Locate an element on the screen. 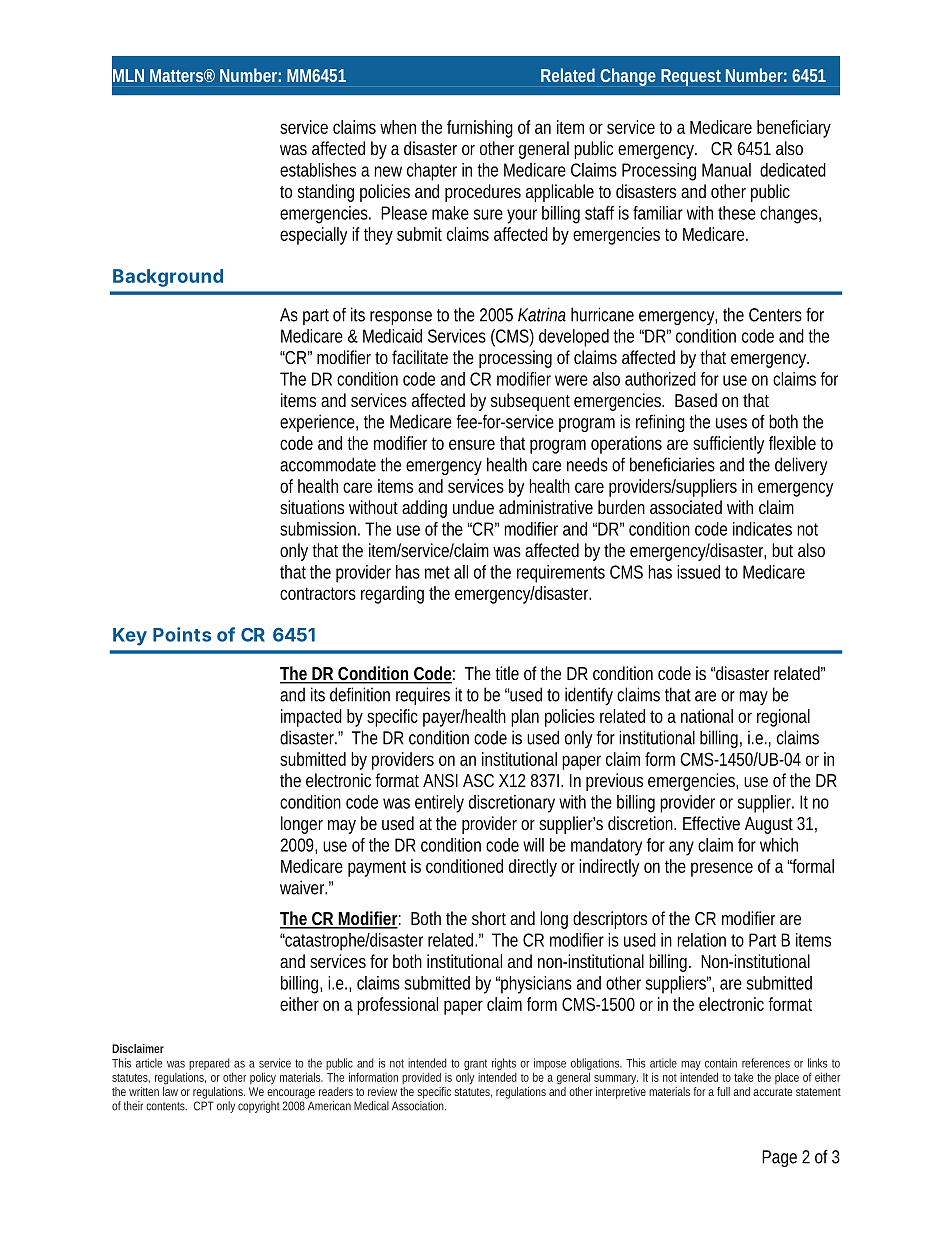 The width and height of the screenshot is (952, 1233). Association is located at coordinates (419, 1106).
